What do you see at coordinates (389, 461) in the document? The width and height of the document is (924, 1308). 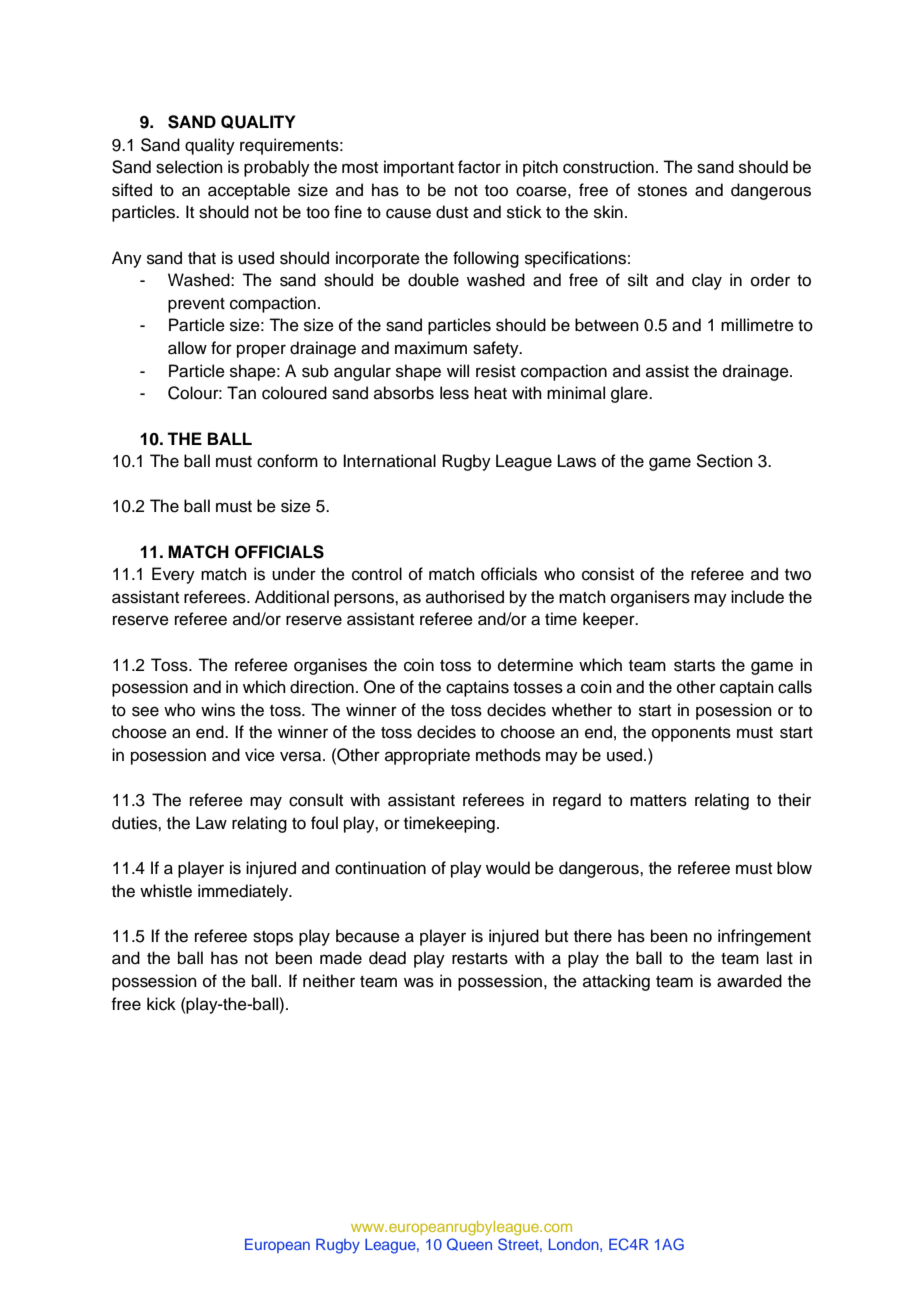 I see `International` at bounding box center [389, 461].
